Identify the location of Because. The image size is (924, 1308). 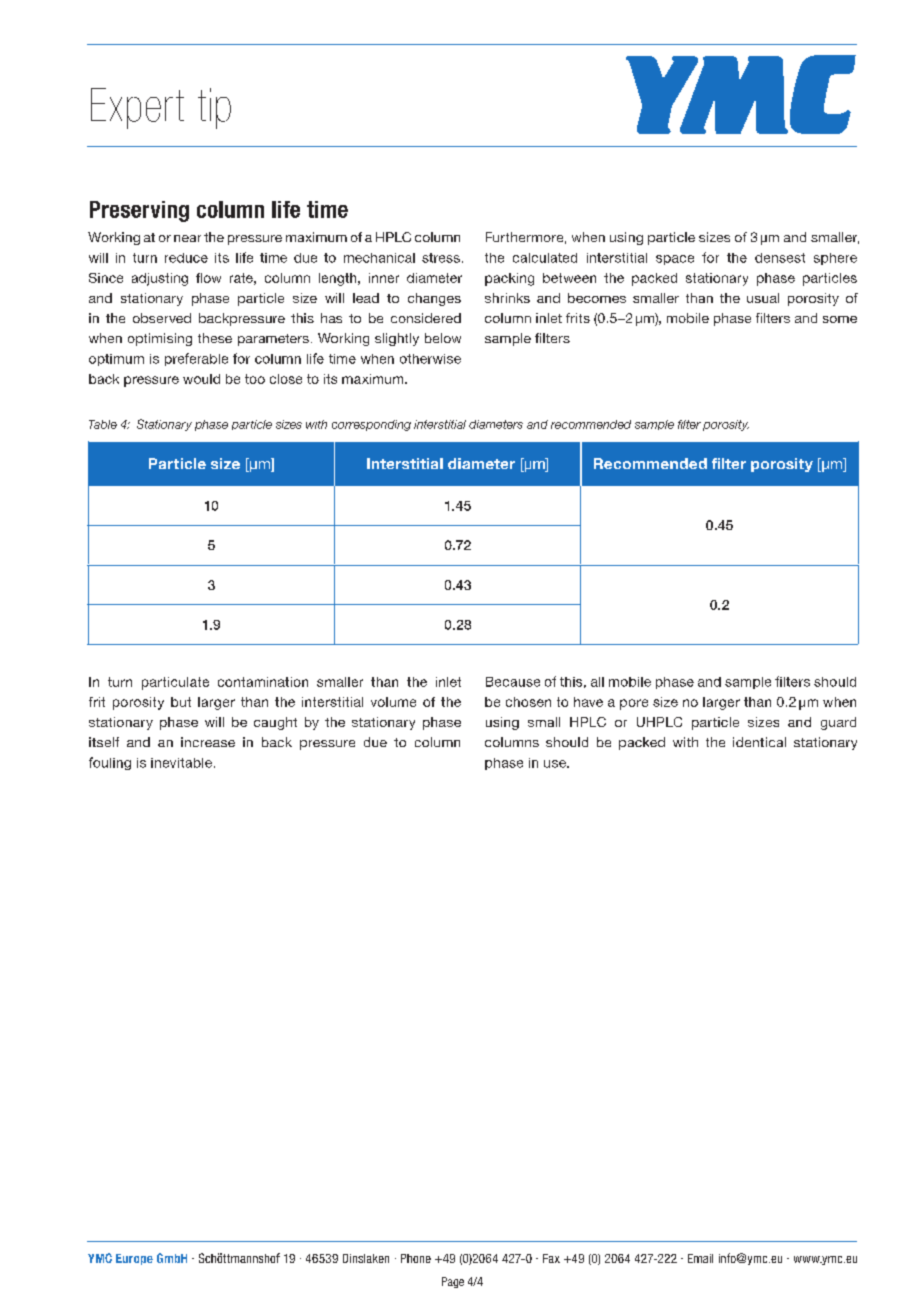
(513, 682).
